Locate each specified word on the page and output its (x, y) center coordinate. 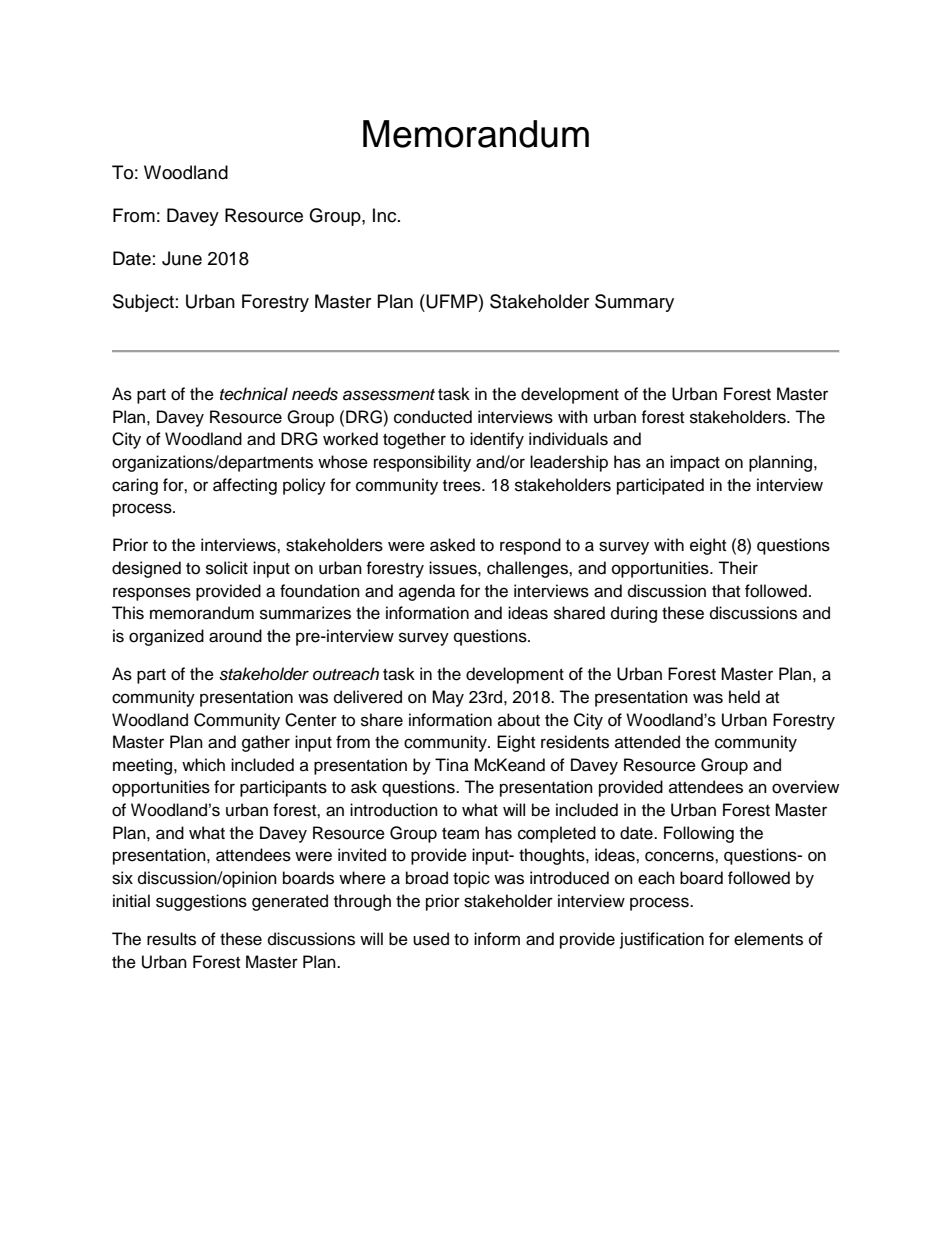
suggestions (201, 902)
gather (266, 743)
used (431, 939)
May (448, 698)
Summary (634, 303)
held (744, 697)
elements (768, 939)
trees (463, 486)
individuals (568, 439)
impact (695, 463)
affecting (245, 486)
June (182, 258)
